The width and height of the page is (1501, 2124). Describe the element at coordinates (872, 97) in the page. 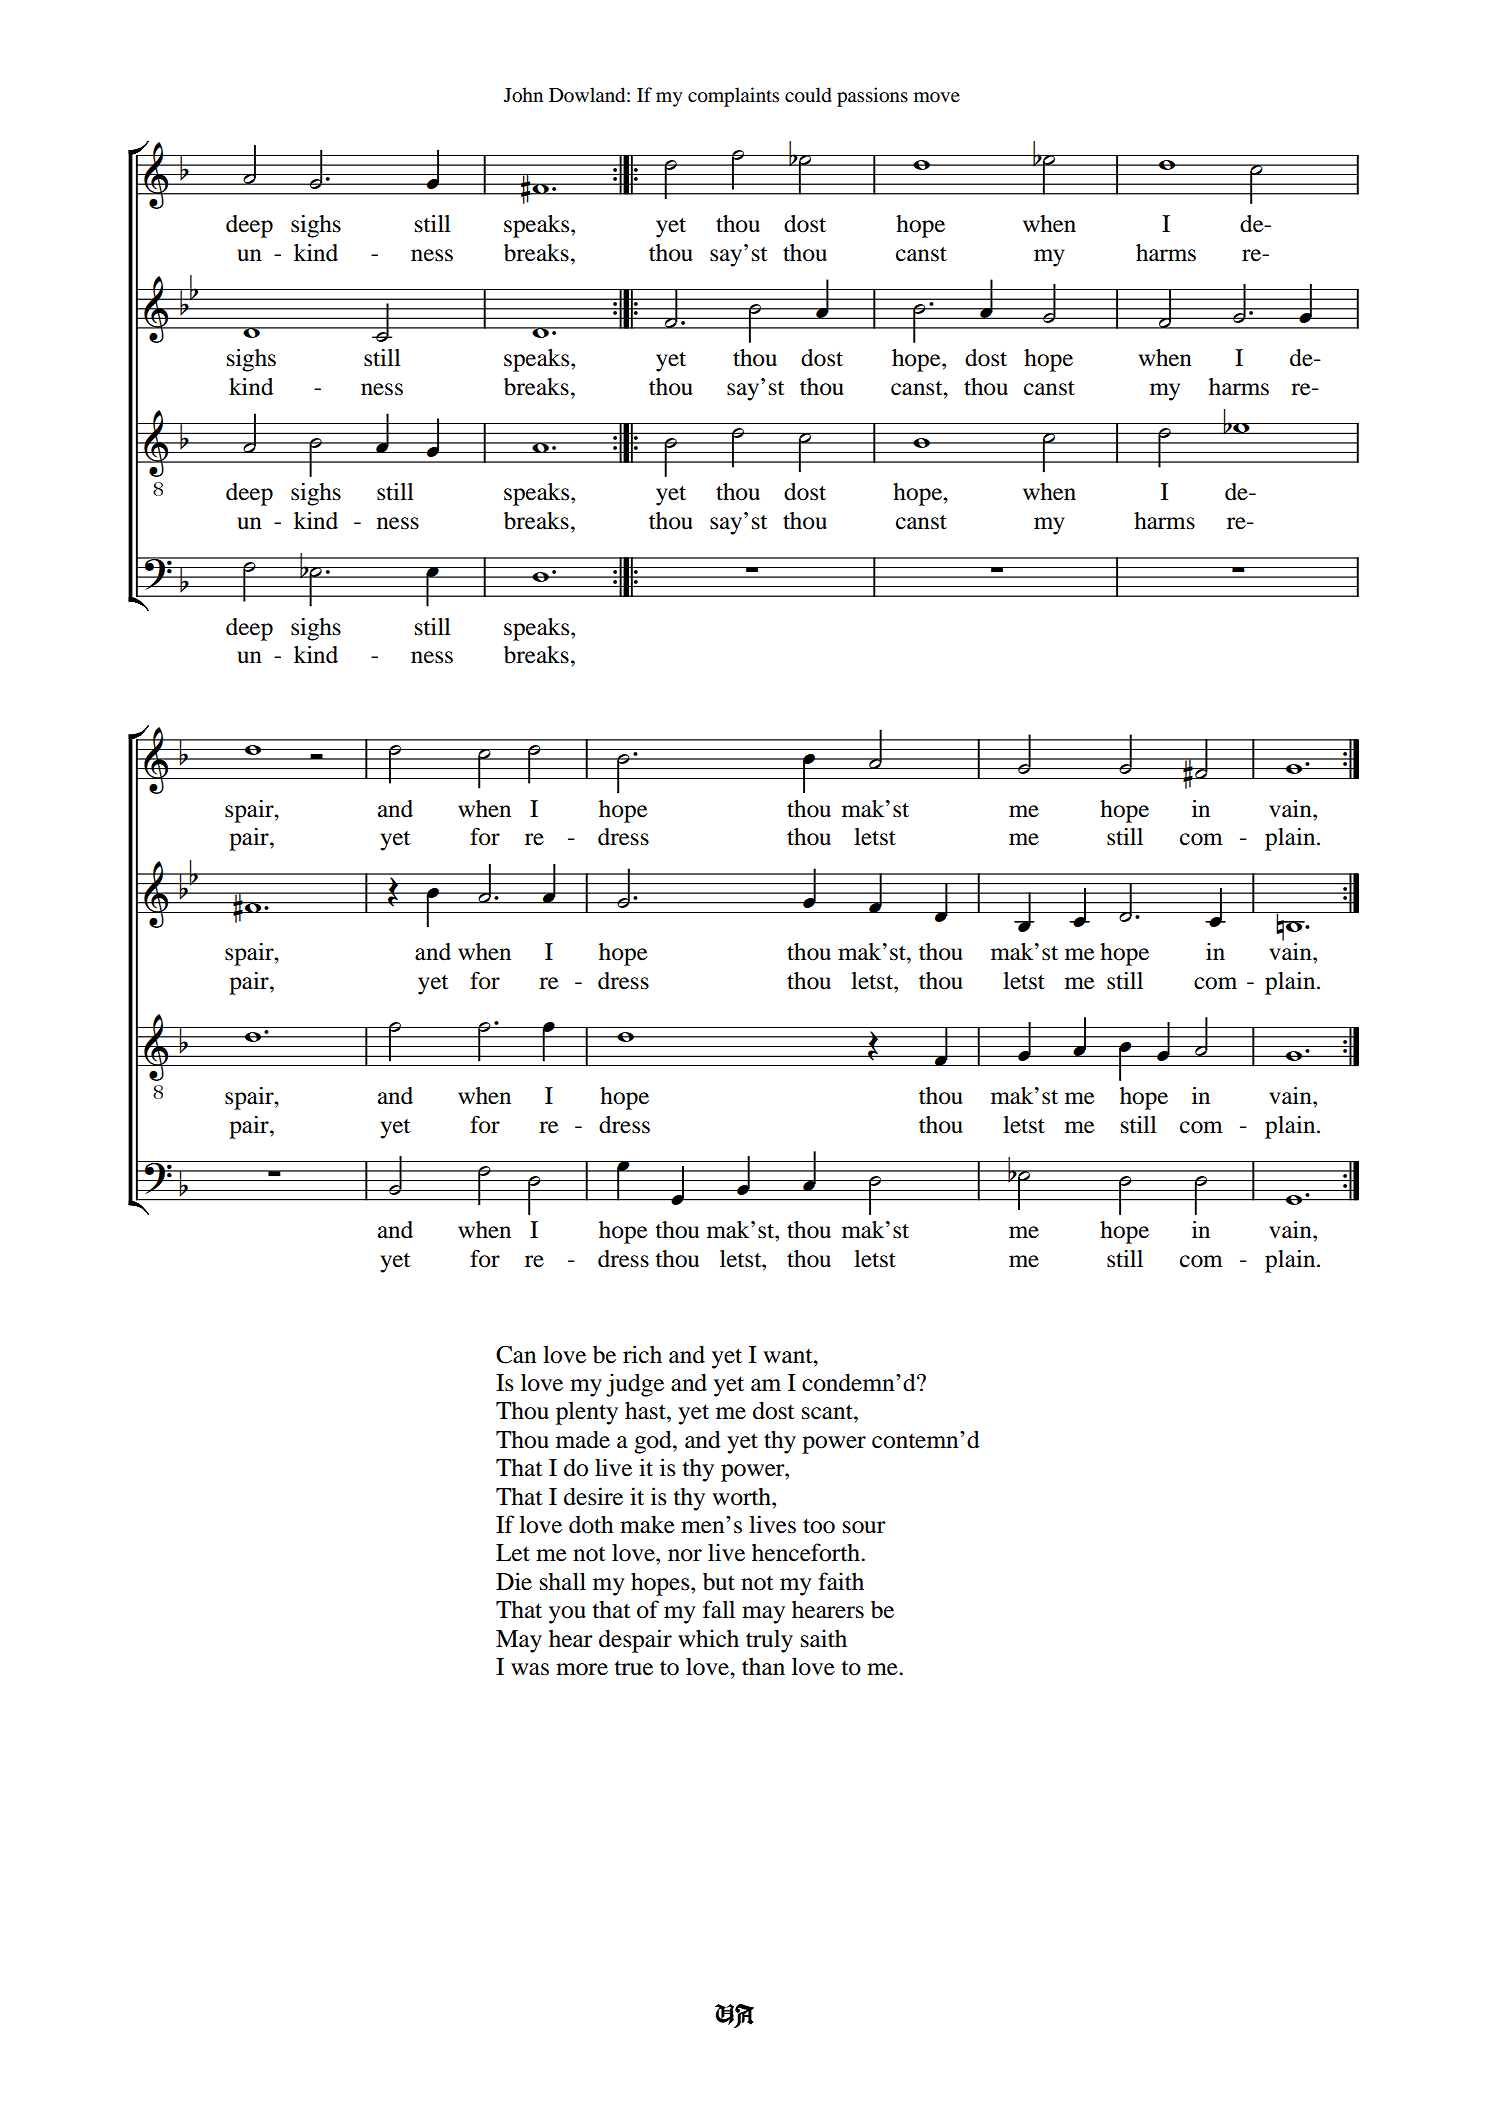

I see `passions` at that location.
